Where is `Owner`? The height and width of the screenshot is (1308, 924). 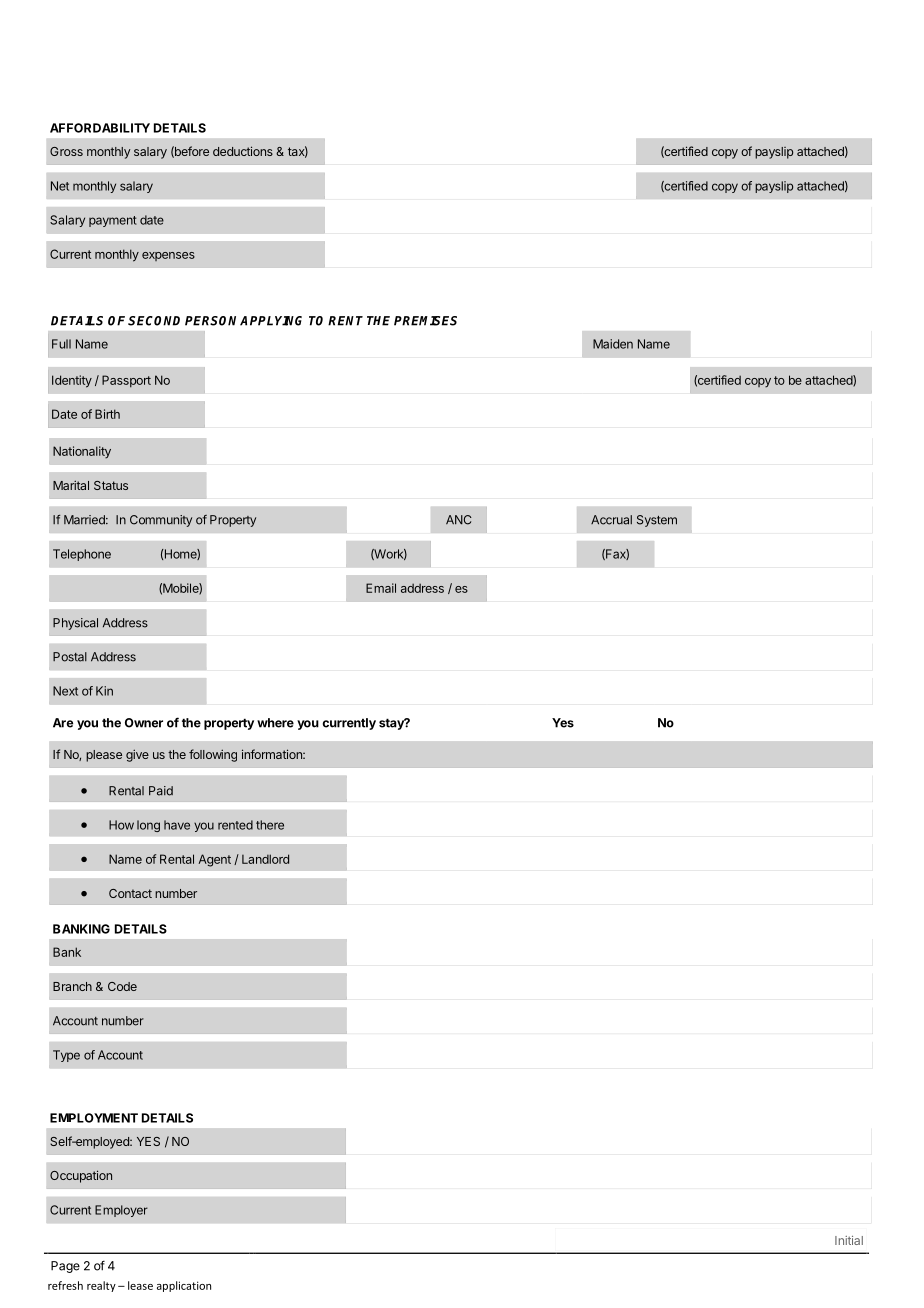 Owner is located at coordinates (144, 723).
